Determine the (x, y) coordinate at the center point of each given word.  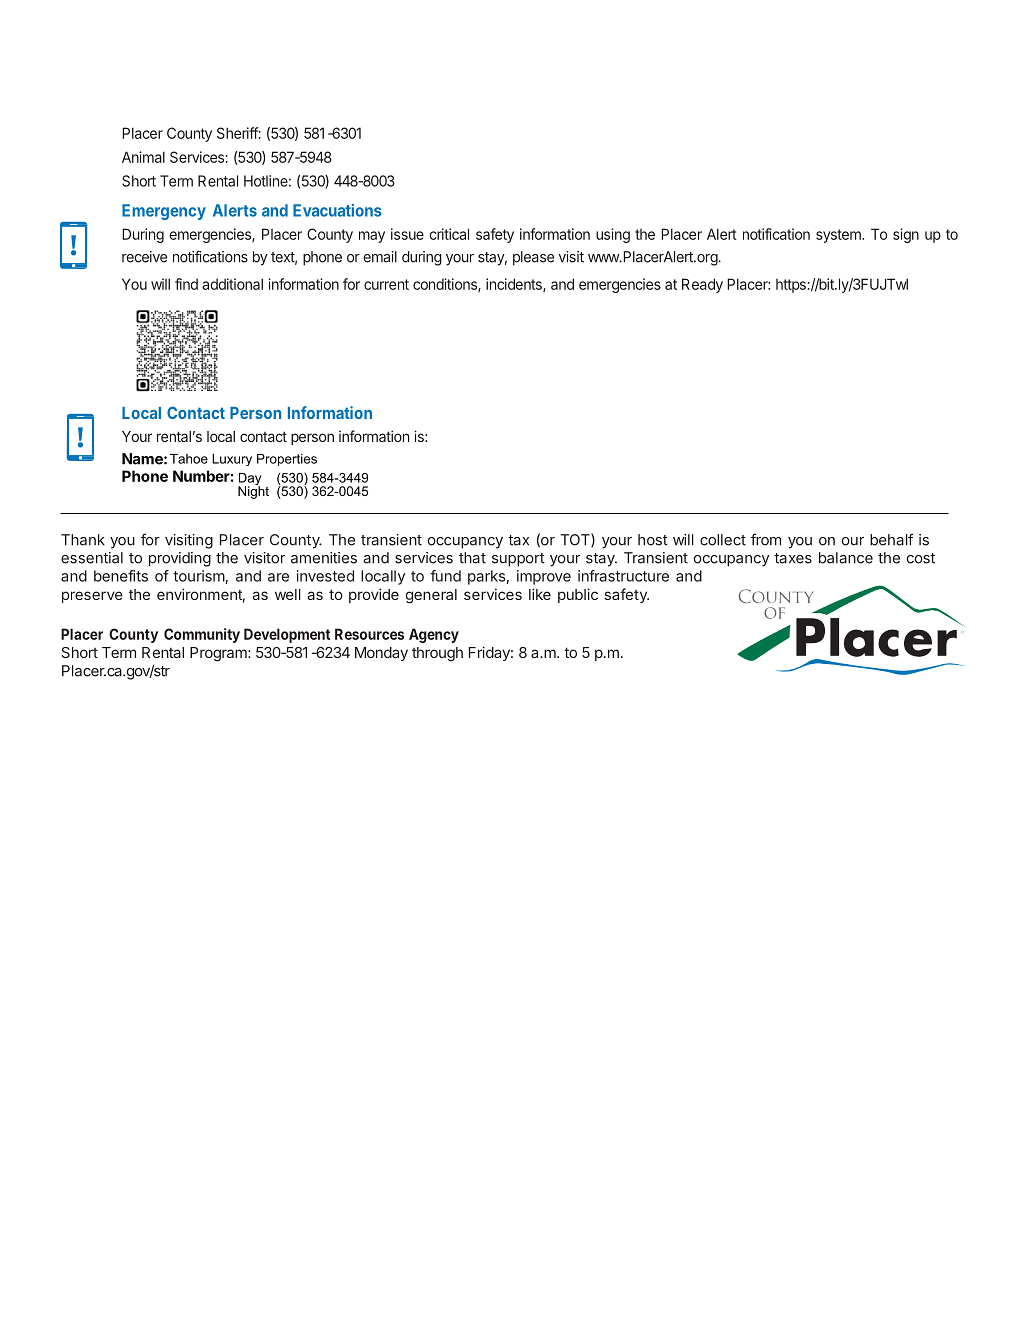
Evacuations (337, 210)
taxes (793, 558)
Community (202, 635)
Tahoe (189, 459)
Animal (143, 157)
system (839, 236)
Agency (434, 635)
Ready (702, 285)
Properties (287, 460)
